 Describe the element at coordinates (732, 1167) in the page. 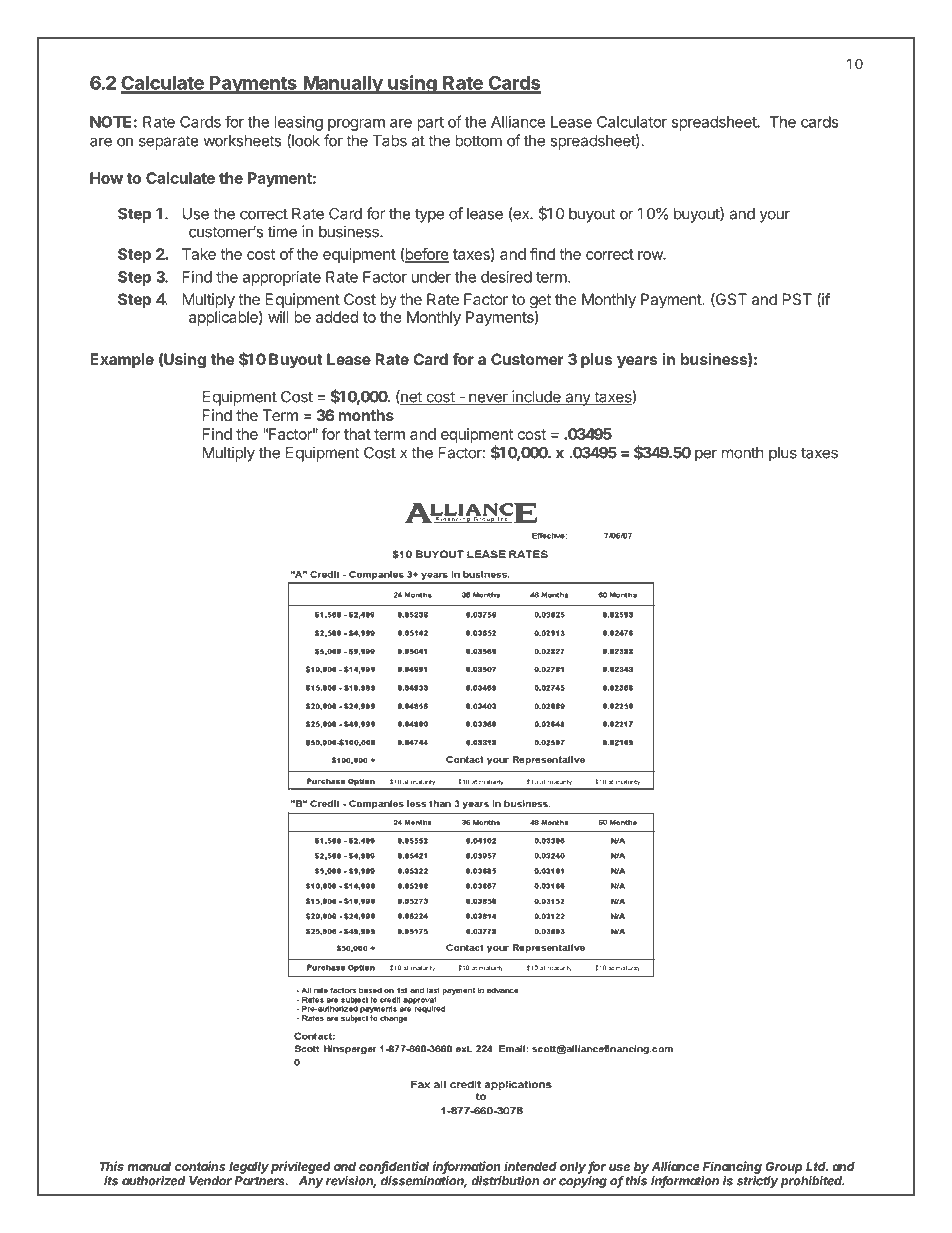

I see `Financing` at that location.
